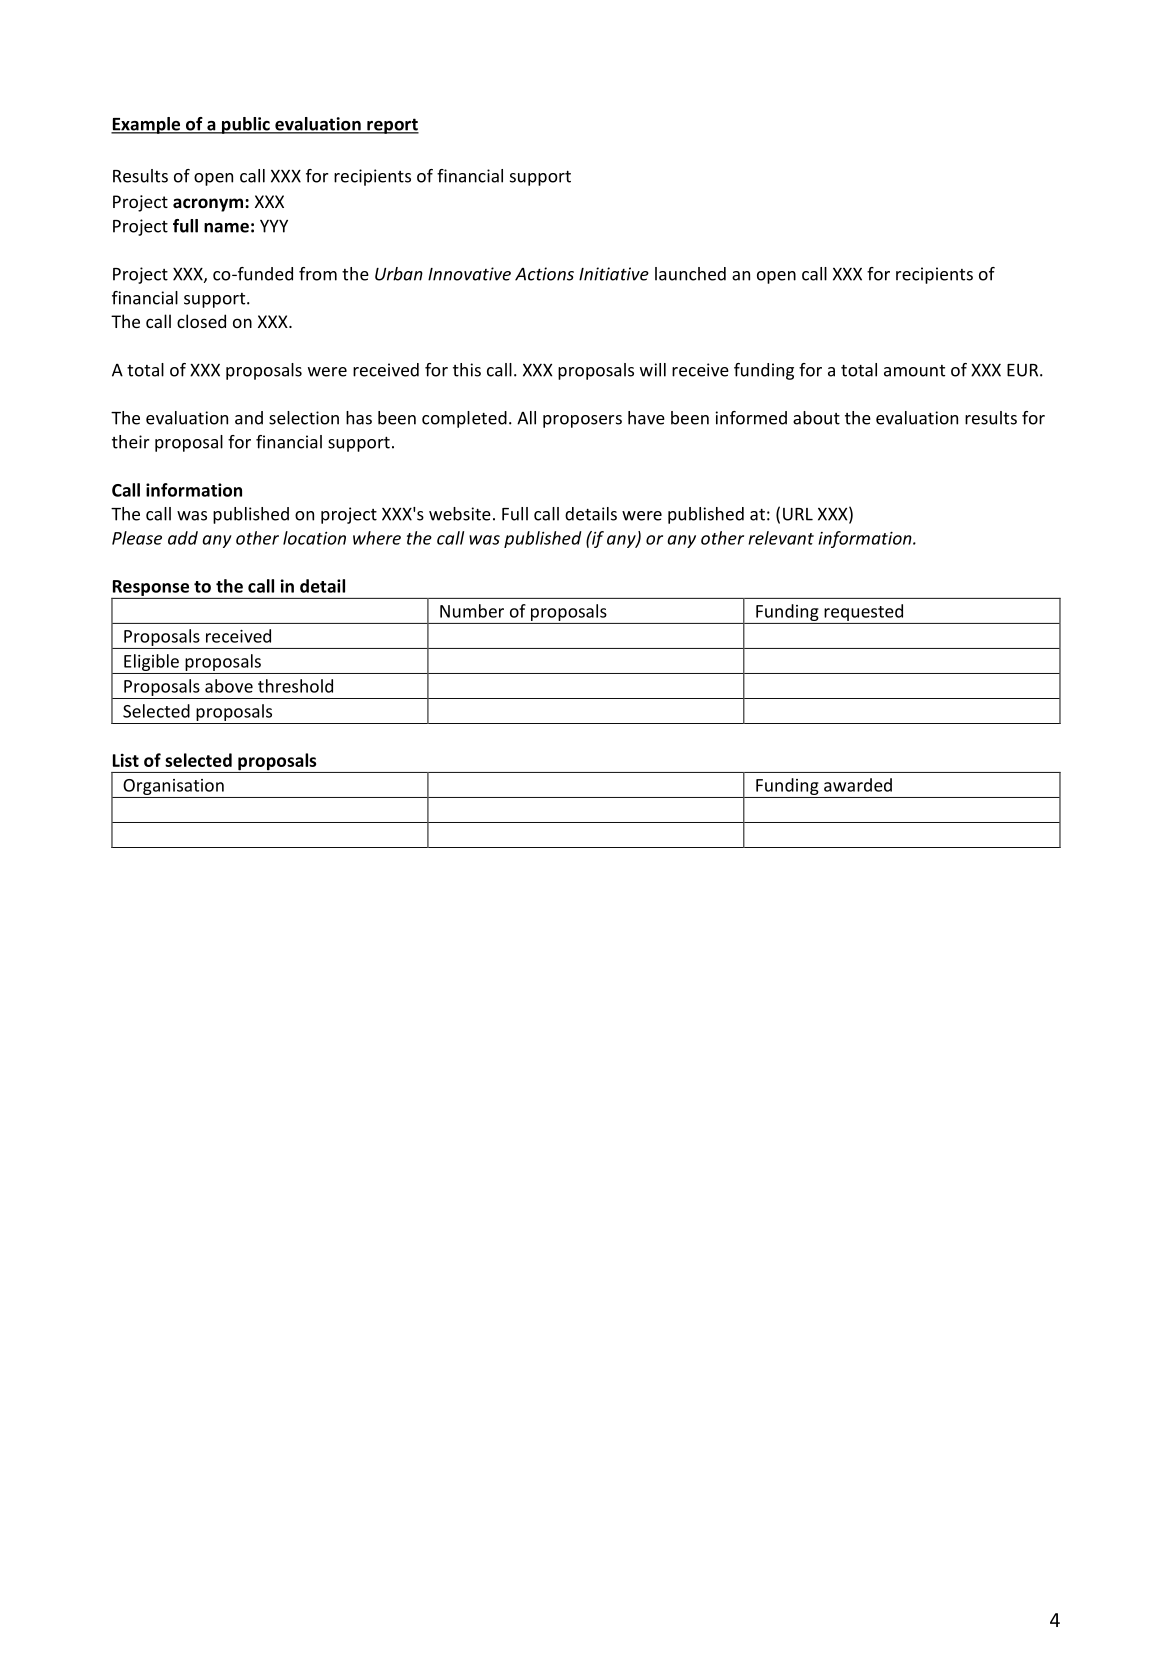 This image has height=1657, width=1172. What do you see at coordinates (914, 371) in the image?
I see `amount` at bounding box center [914, 371].
